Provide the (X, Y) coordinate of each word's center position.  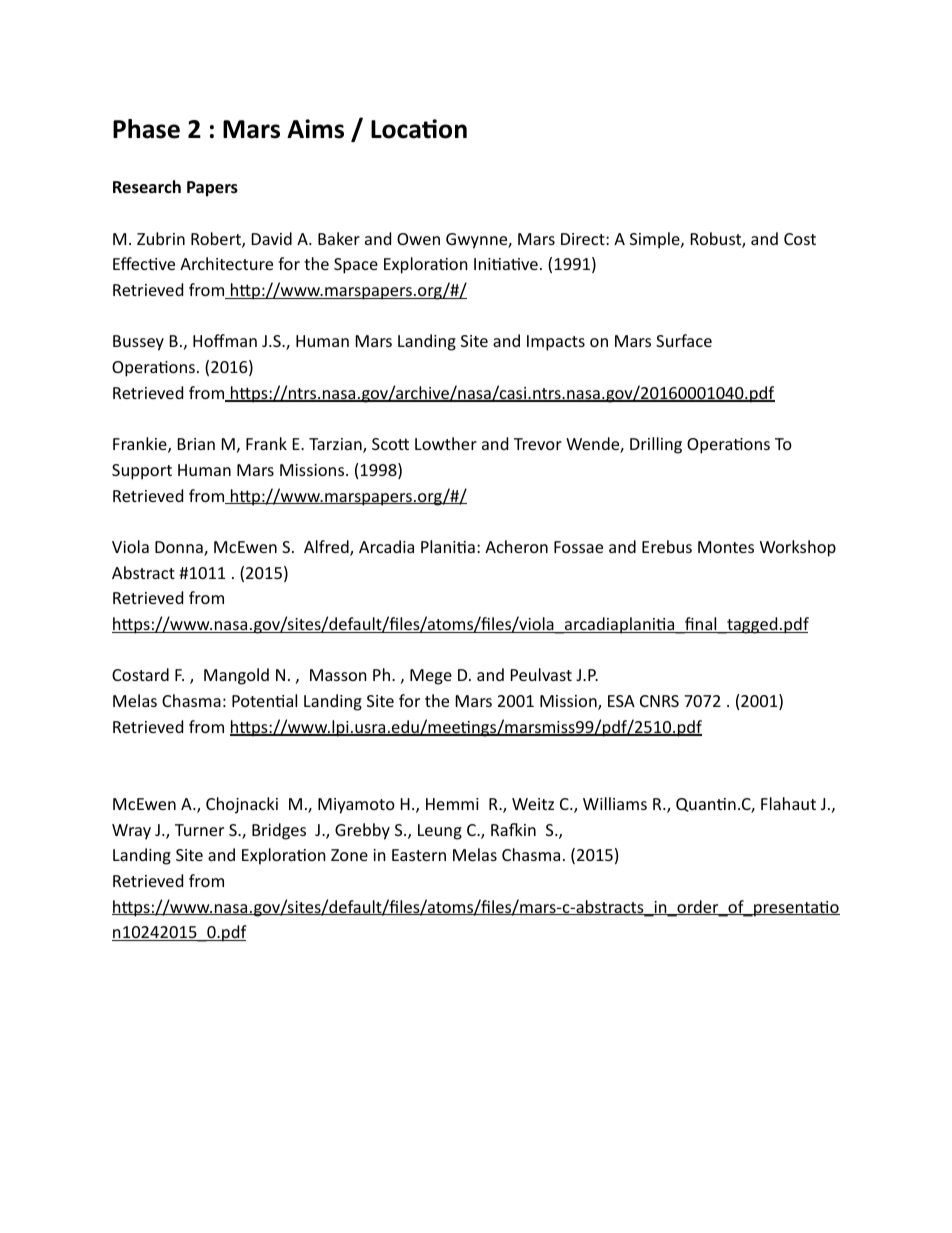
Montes (726, 547)
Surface (684, 340)
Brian (196, 444)
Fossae (578, 547)
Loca (397, 129)
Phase (146, 129)
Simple (656, 240)
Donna (180, 548)
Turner (199, 830)
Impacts (556, 343)
